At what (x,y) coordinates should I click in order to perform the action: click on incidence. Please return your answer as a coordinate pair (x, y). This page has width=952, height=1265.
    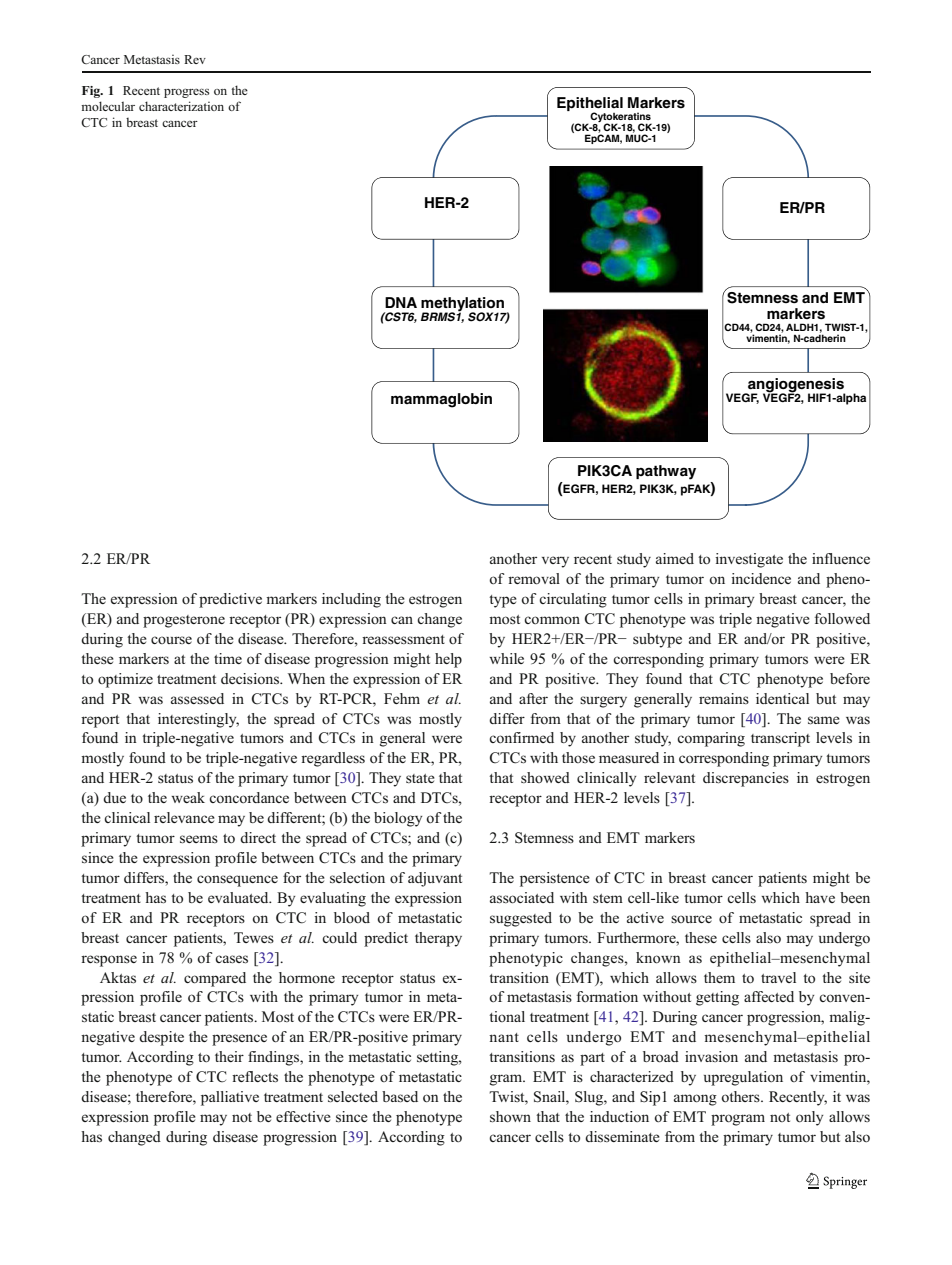
    Looking at the image, I should click on (761, 578).
